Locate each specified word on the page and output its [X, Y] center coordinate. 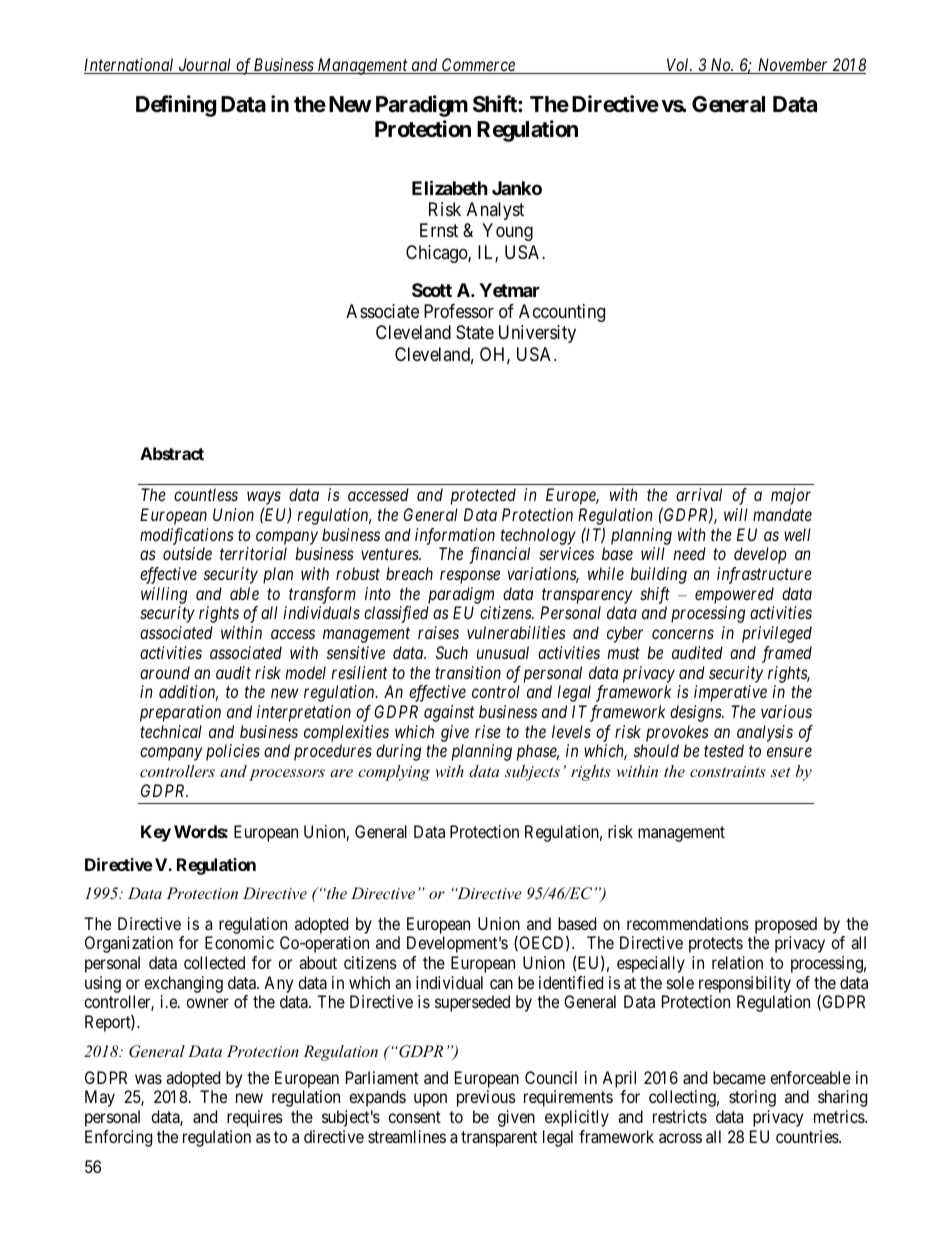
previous [486, 1098]
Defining [176, 106]
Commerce [478, 66]
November [793, 66]
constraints [728, 771]
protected [483, 496]
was [148, 1079]
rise [488, 731]
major [791, 496]
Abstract [172, 453]
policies [233, 752]
